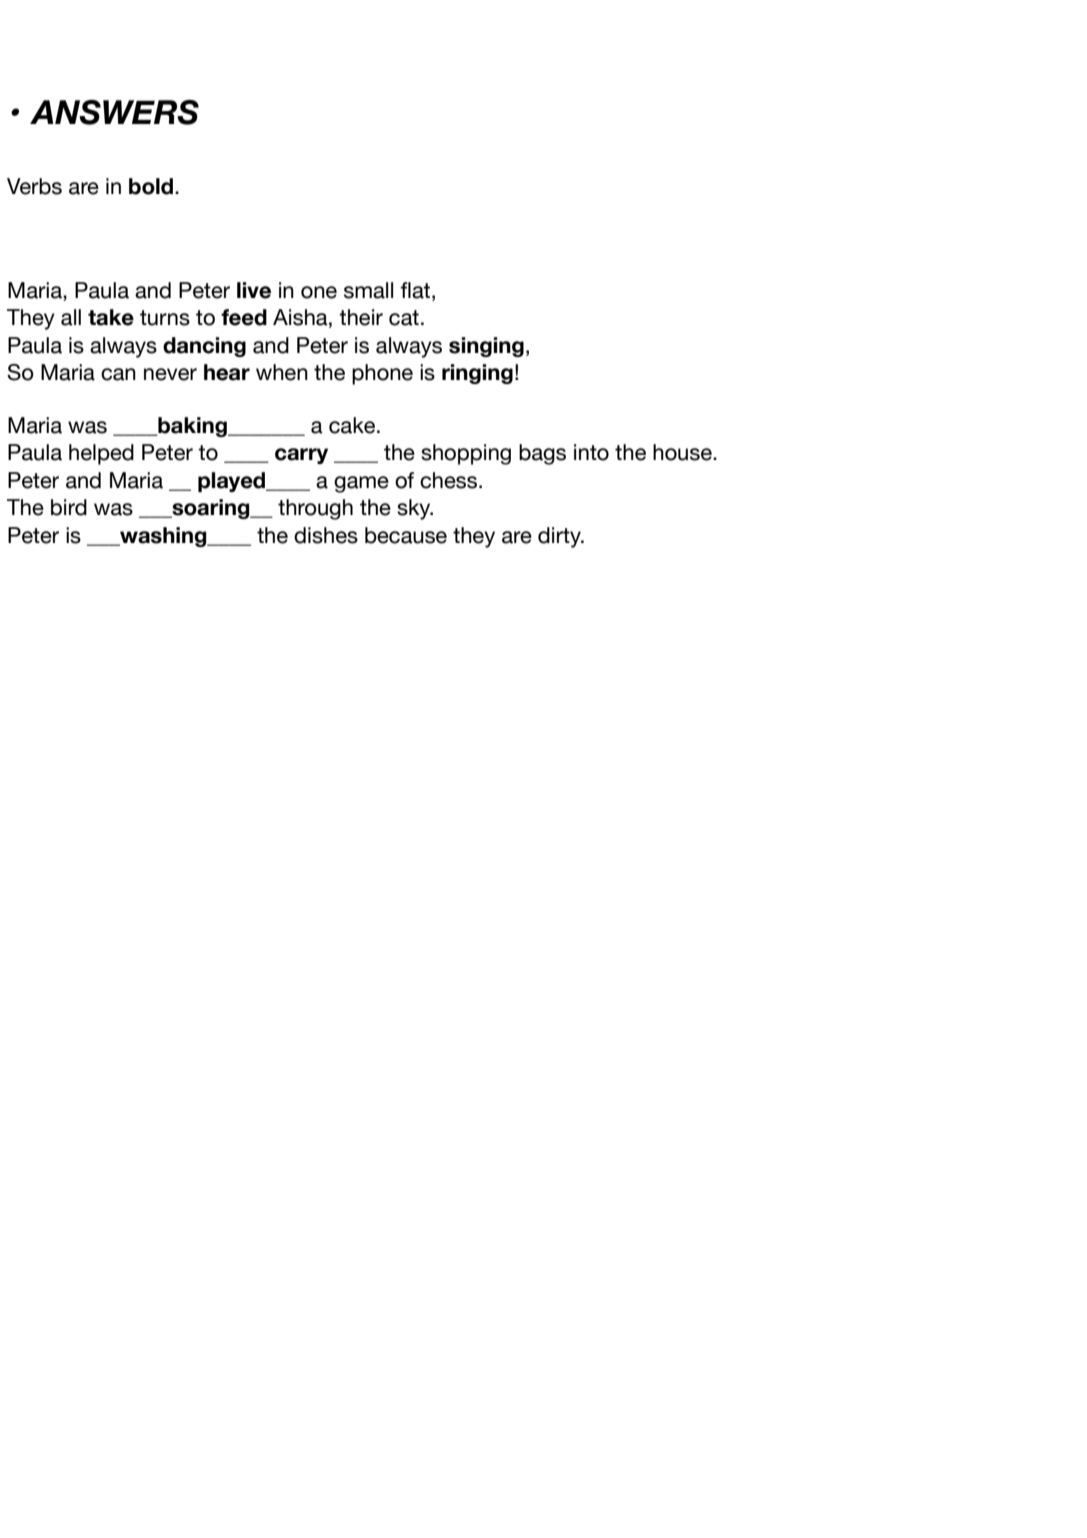 This image has width=1087, height=1538. What do you see at coordinates (326, 535) in the image?
I see `dishes` at bounding box center [326, 535].
